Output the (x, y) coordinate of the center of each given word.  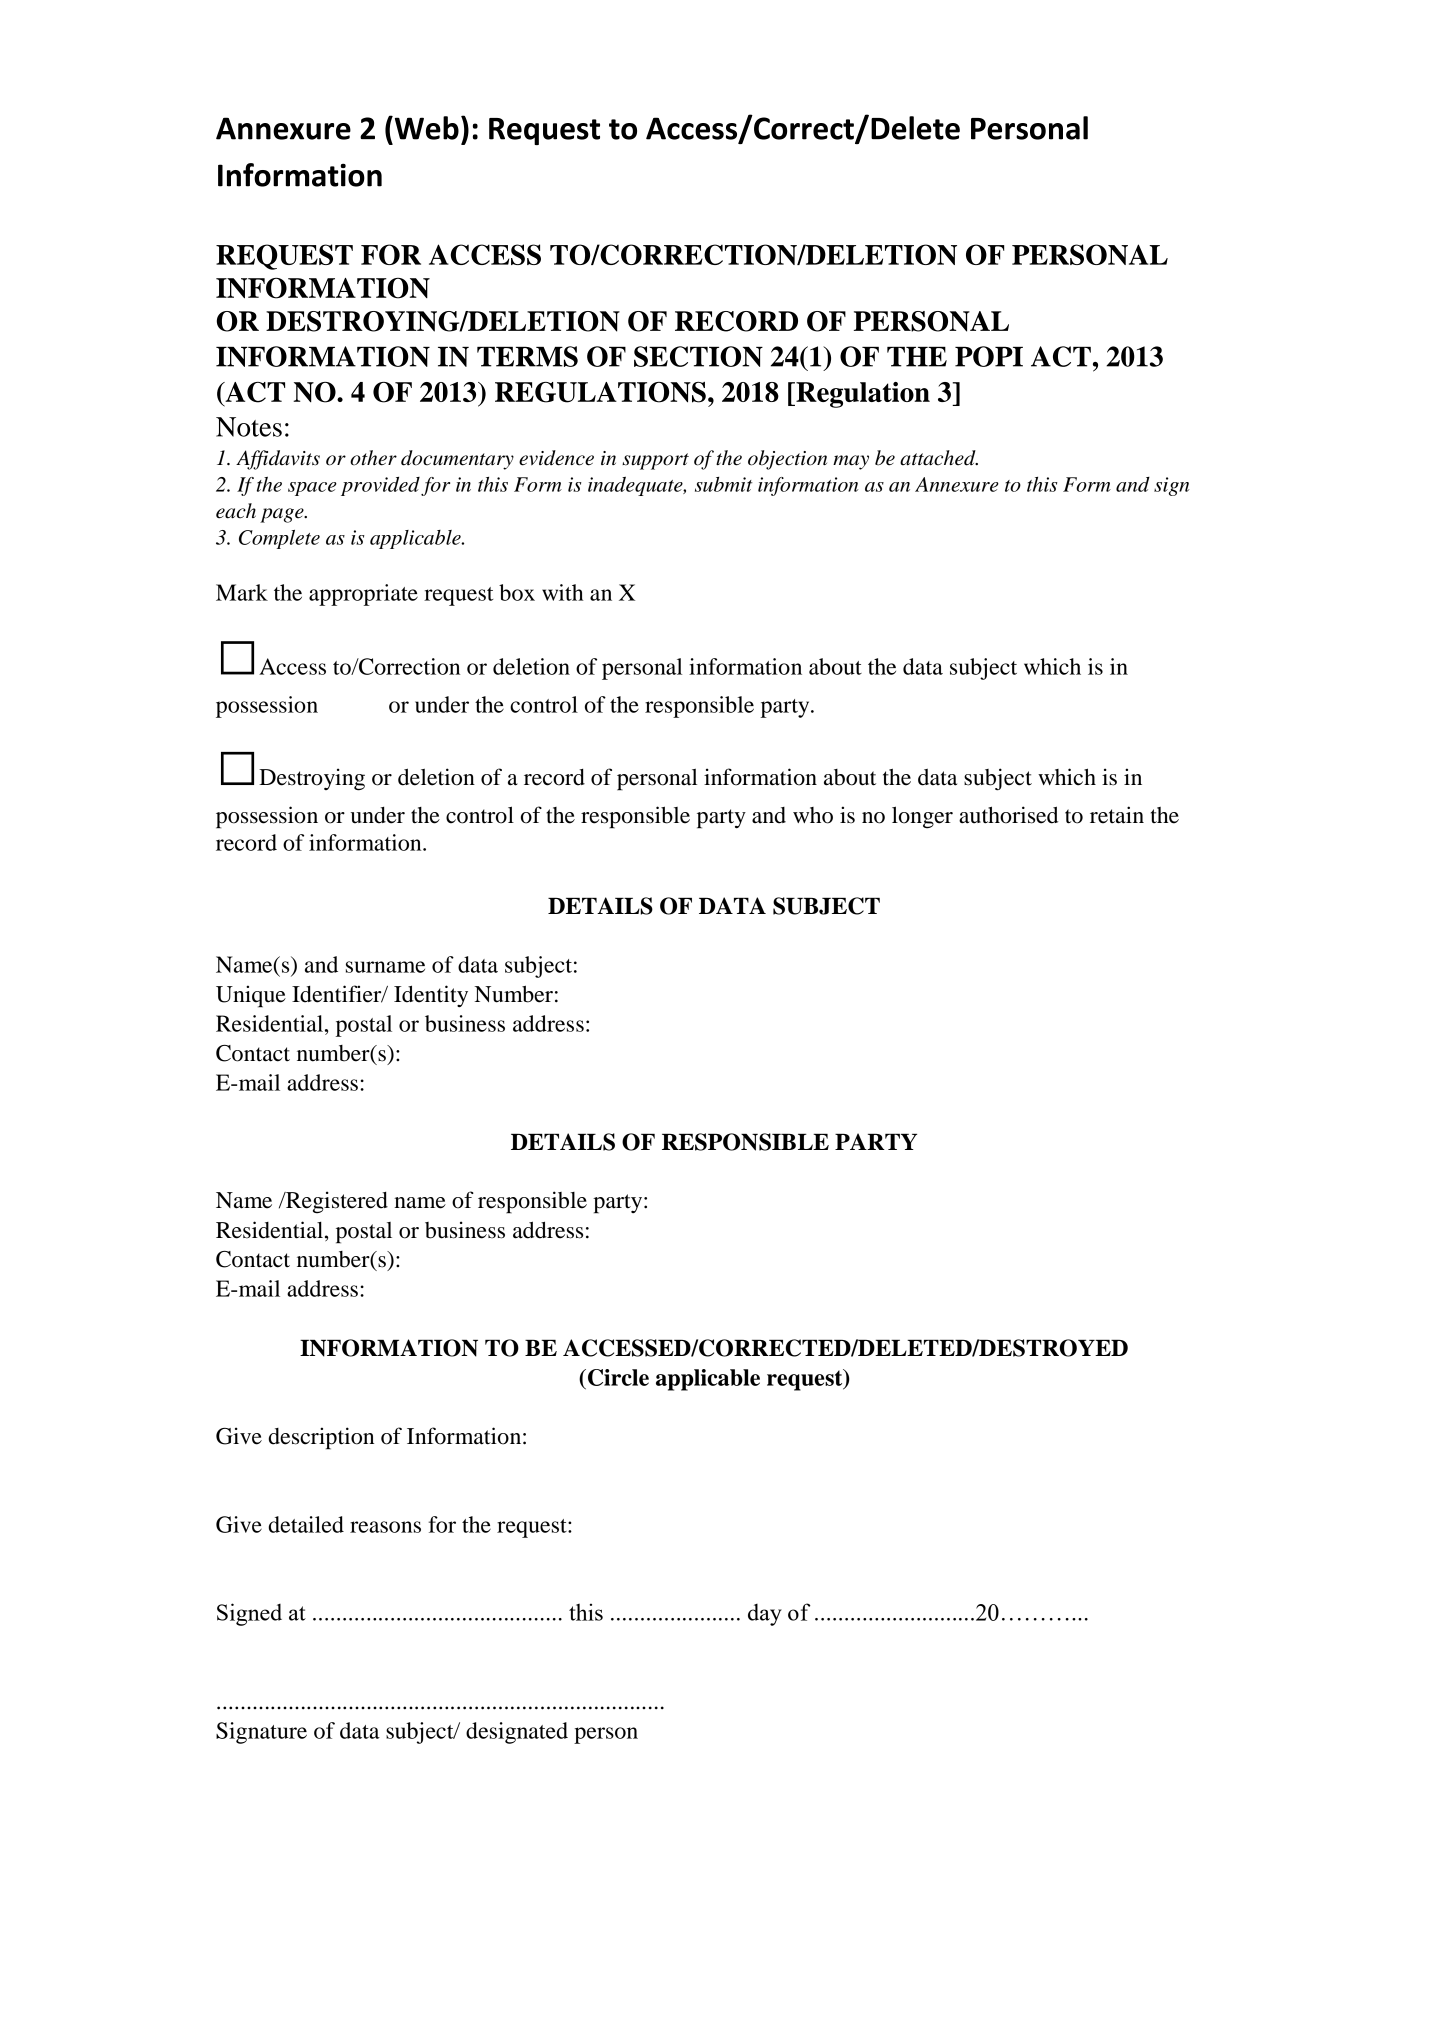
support (655, 461)
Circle (618, 1377)
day (765, 1615)
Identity (431, 996)
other (373, 458)
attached (939, 458)
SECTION (698, 356)
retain (1117, 815)
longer (922, 817)
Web (425, 128)
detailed (306, 1524)
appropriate (363, 595)
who (813, 815)
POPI (989, 356)
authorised (1008, 815)
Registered (336, 1202)
